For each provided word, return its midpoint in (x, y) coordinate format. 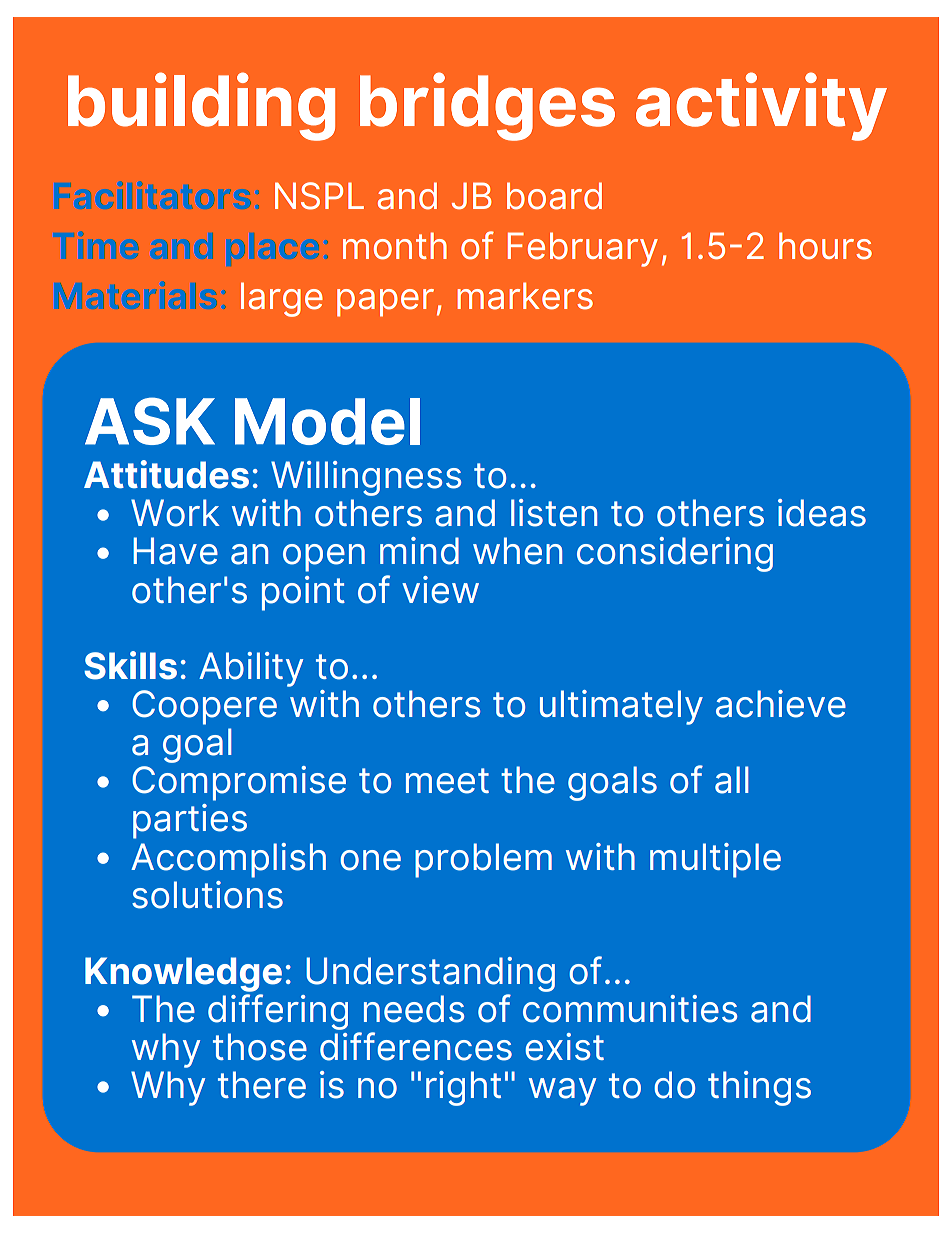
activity (761, 106)
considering (675, 554)
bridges (487, 106)
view (440, 590)
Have (175, 551)
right (463, 1088)
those (260, 1047)
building (201, 106)
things (759, 1088)
